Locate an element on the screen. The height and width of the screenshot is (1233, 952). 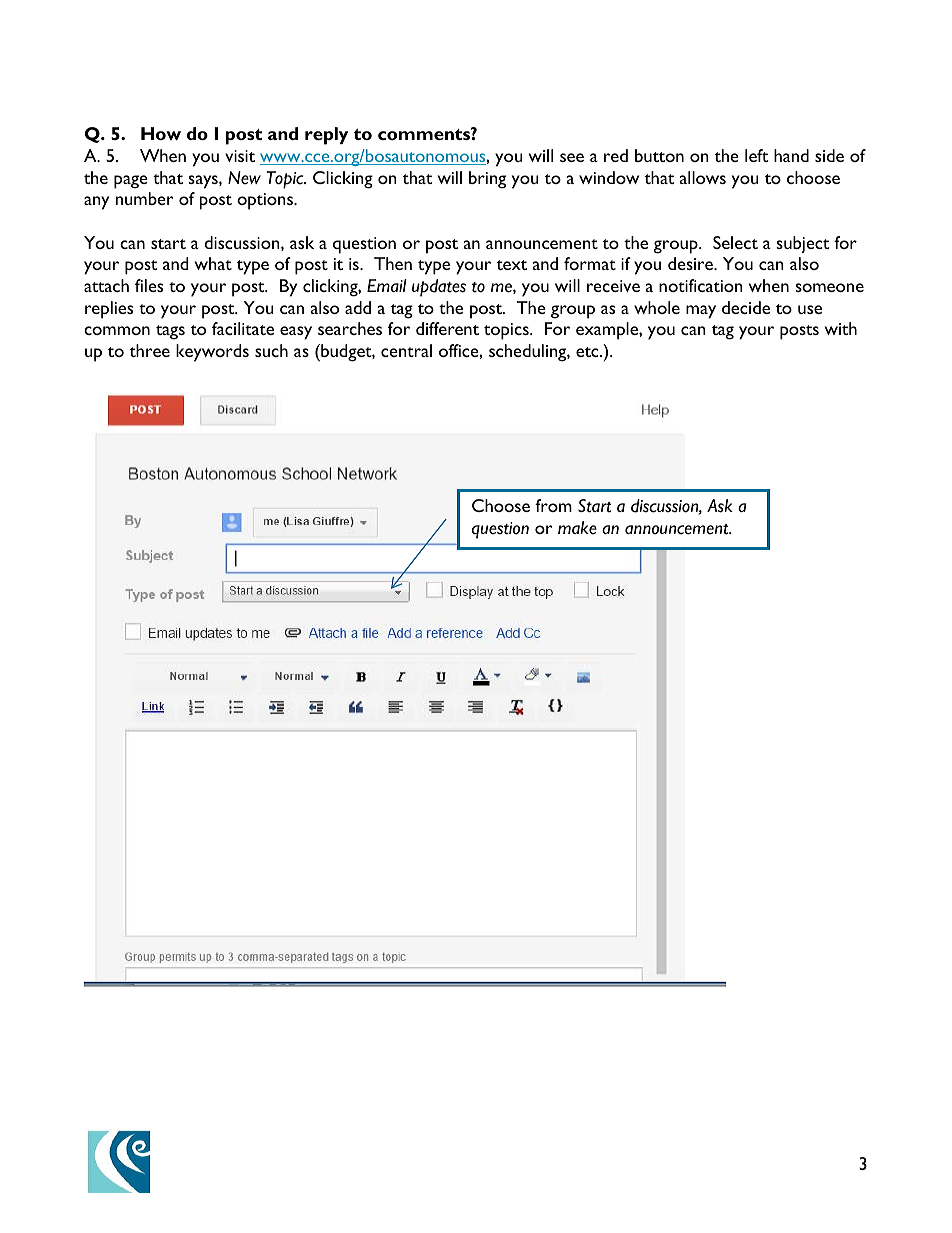
desire is located at coordinates (691, 263).
